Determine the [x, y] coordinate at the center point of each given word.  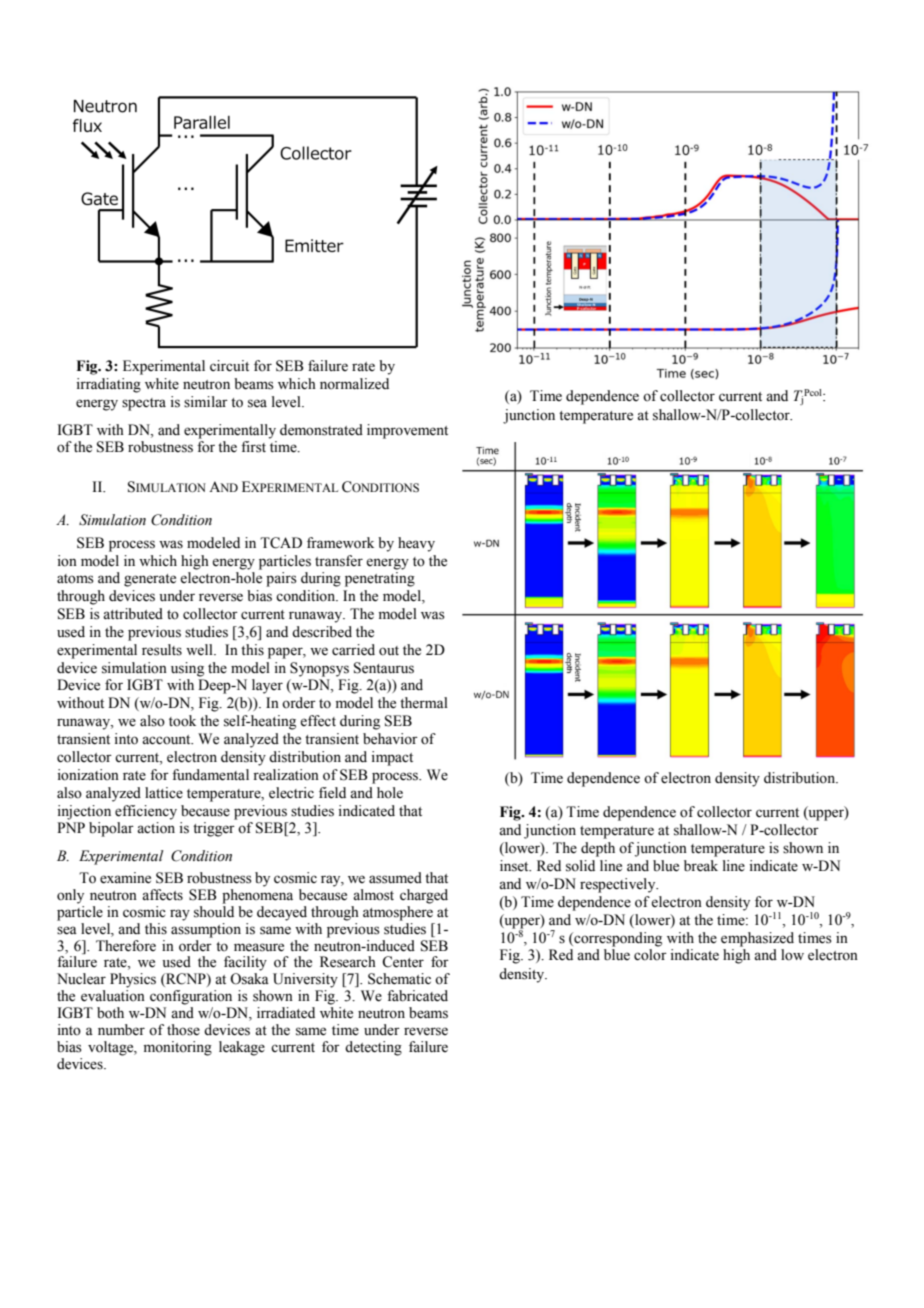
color [650, 955]
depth [598, 849]
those [183, 1030]
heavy [416, 544]
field [332, 793]
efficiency [146, 812]
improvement [407, 431]
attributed [133, 614]
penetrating [380, 579]
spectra [144, 404]
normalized [354, 384]
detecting [373, 1048]
